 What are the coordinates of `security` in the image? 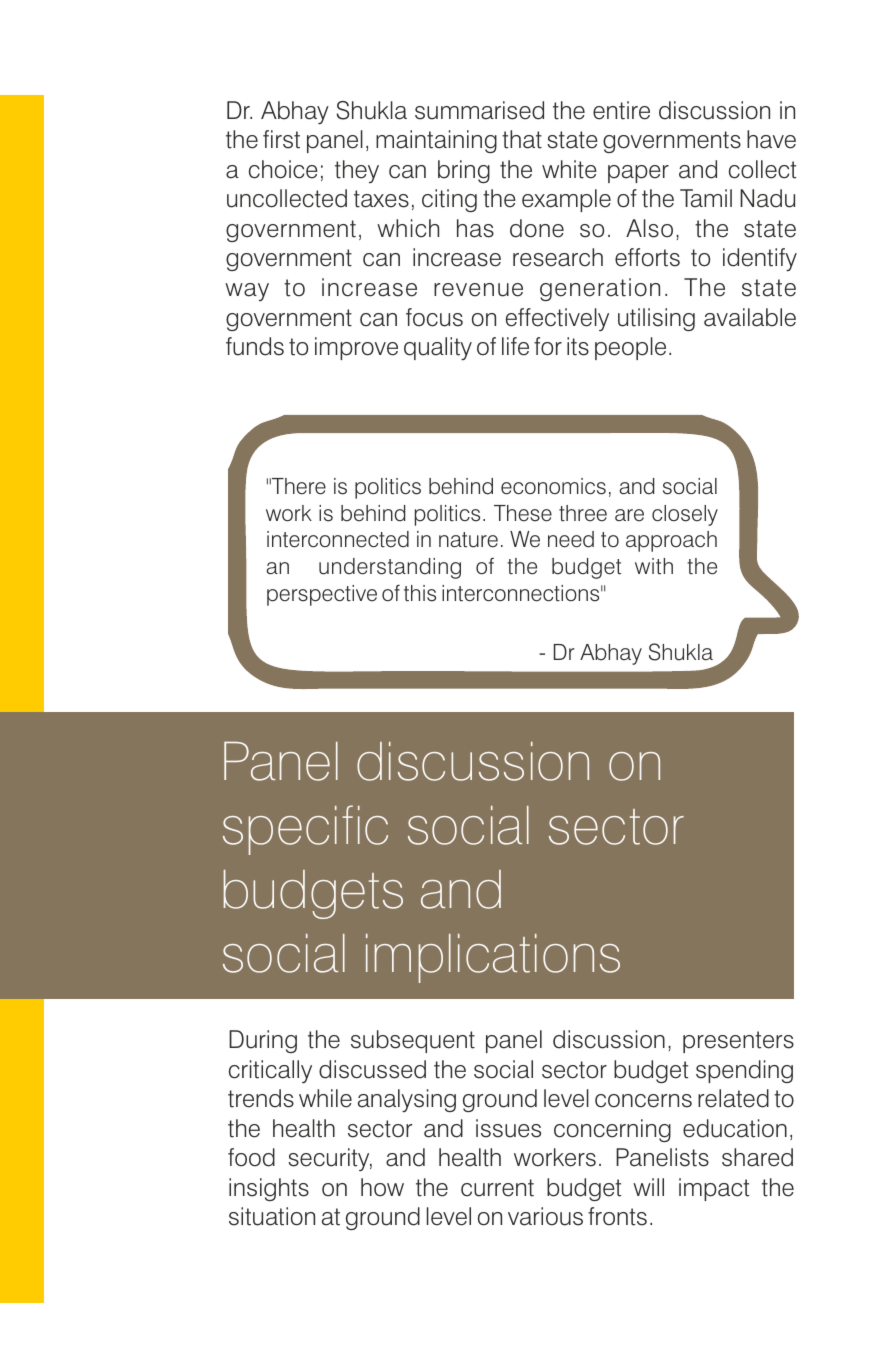 It's located at (330, 1159).
